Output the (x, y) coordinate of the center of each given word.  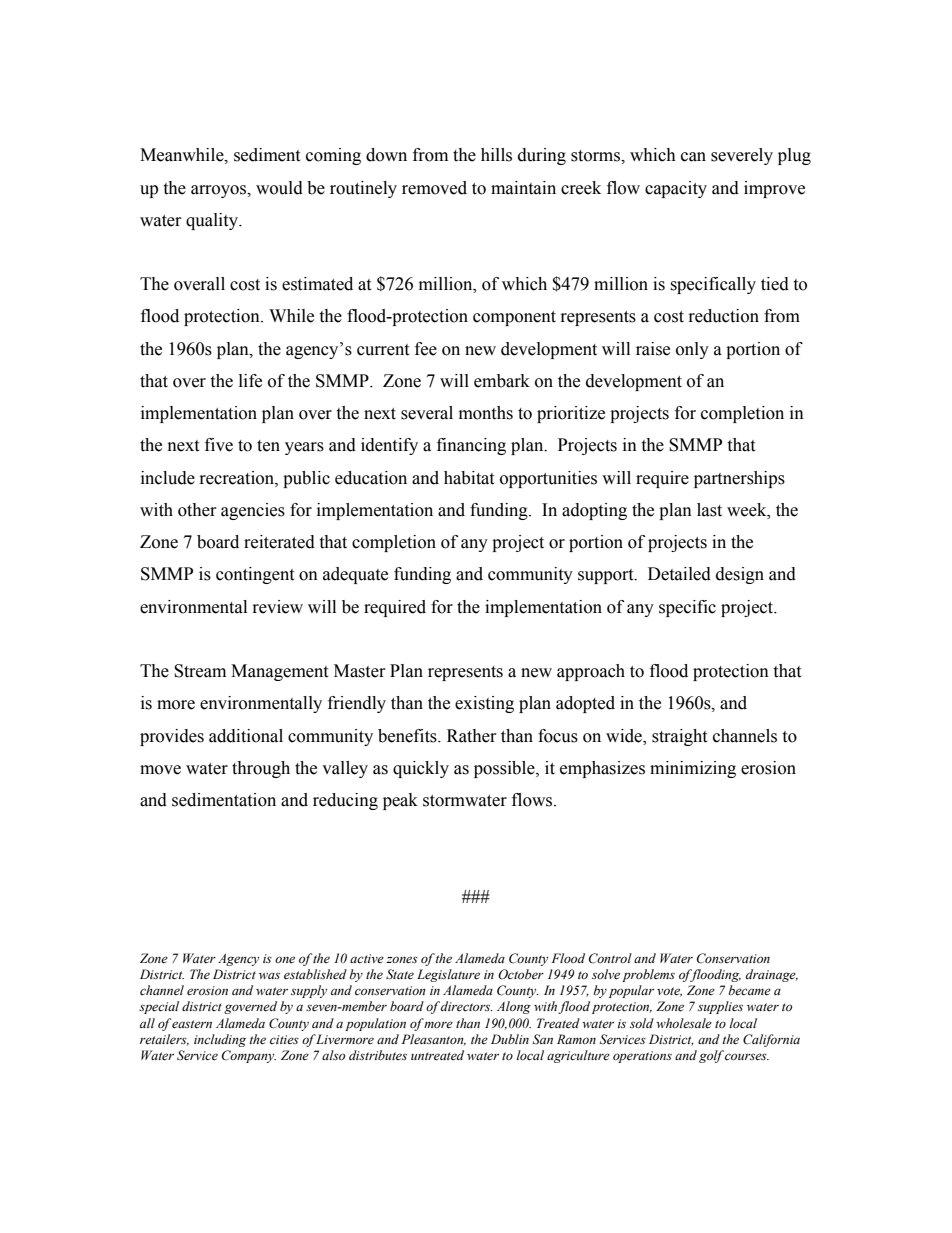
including (220, 1040)
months (486, 413)
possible (505, 769)
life (250, 381)
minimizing (693, 769)
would (279, 188)
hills (496, 155)
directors (467, 1006)
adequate (355, 575)
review (278, 607)
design (740, 575)
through (261, 769)
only (692, 350)
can (693, 157)
